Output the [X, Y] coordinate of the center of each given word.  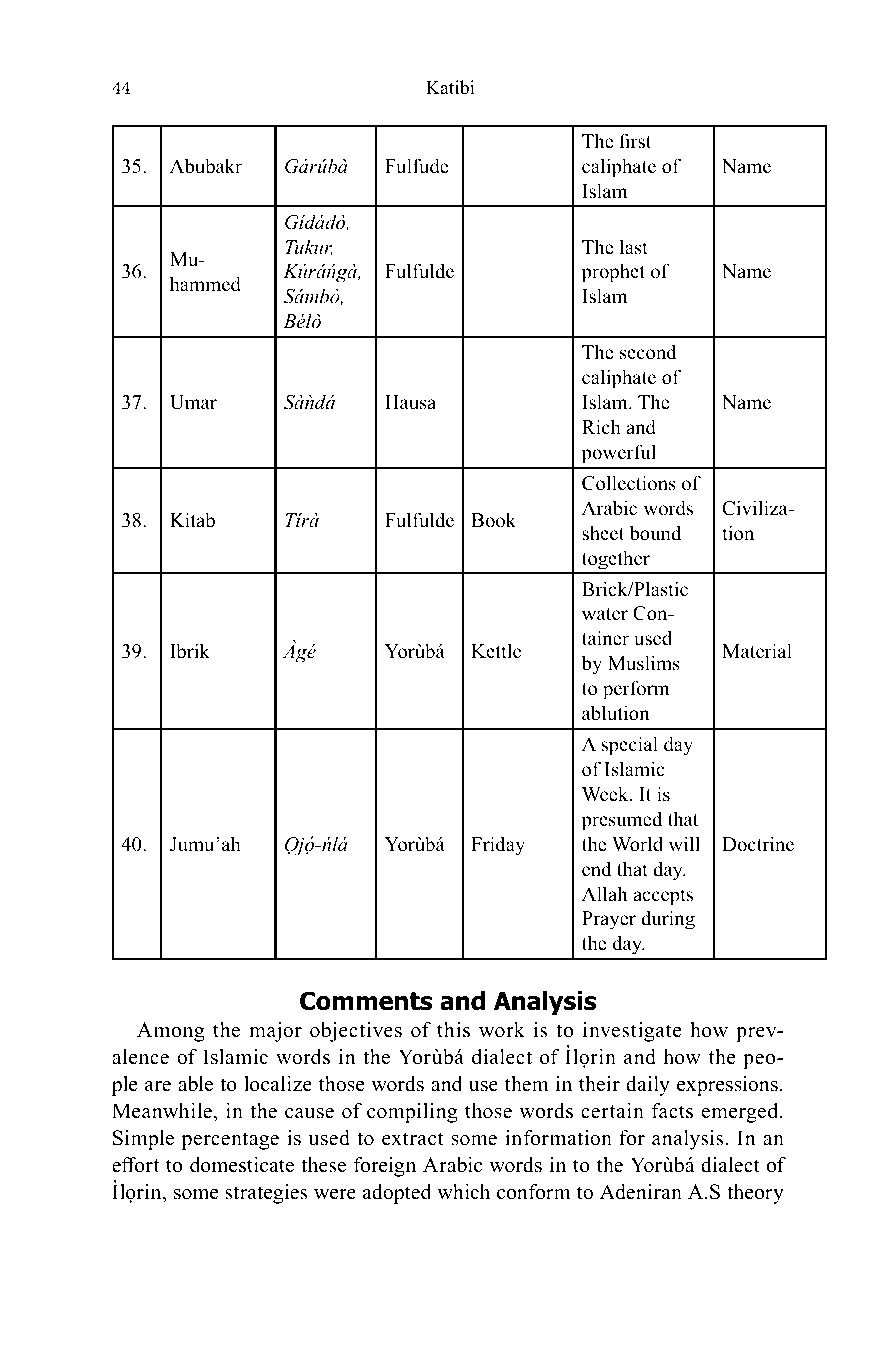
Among [170, 1032]
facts [672, 1111]
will [684, 843]
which [463, 1192]
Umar [193, 402]
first [635, 141]
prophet [613, 273]
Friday [498, 846]
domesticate [242, 1165]
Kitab [192, 520]
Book [493, 520]
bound [655, 533]
